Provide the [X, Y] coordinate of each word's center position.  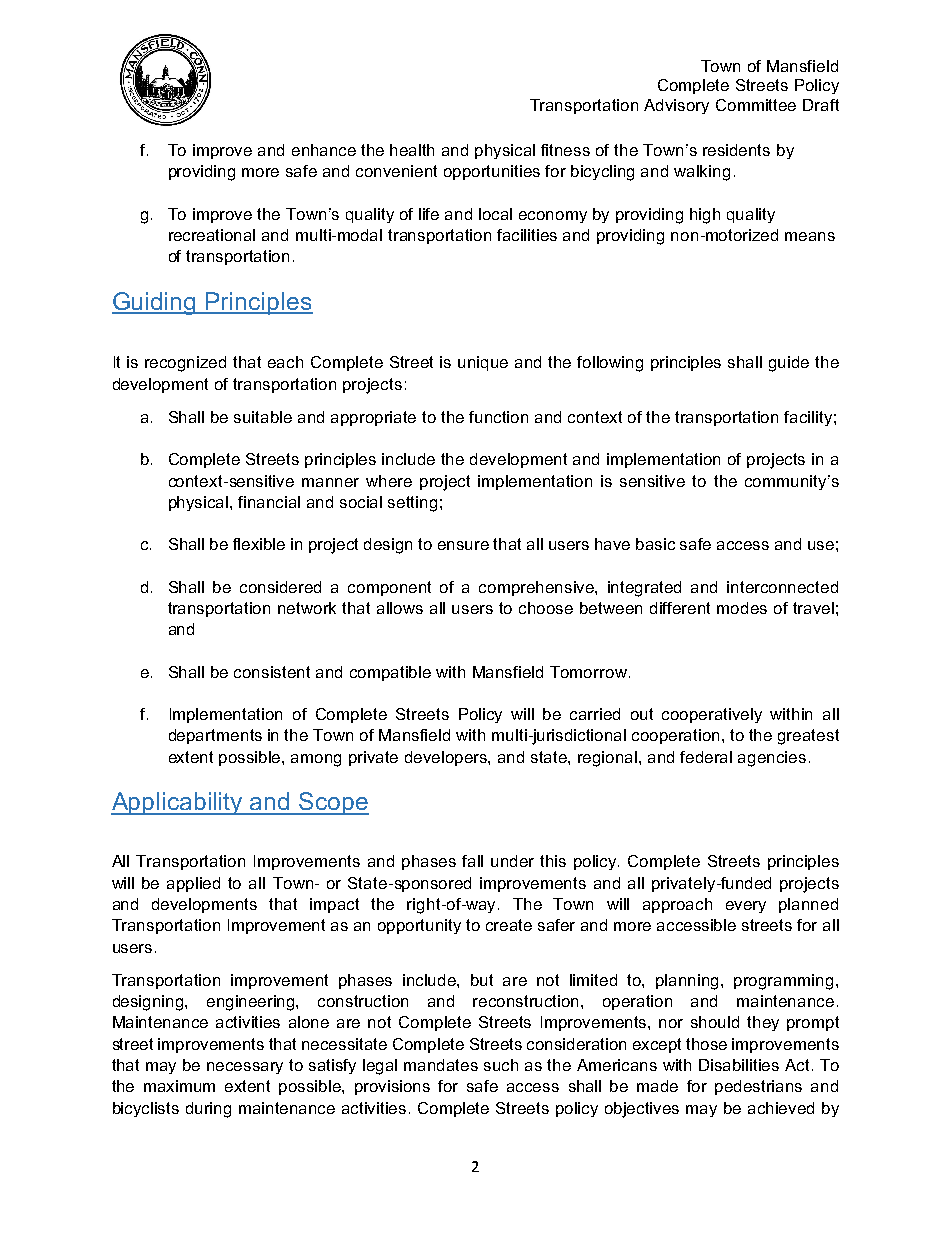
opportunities [492, 172]
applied [193, 884]
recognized [185, 364]
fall [472, 861]
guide [789, 364]
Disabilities [739, 1065]
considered [280, 587]
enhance [324, 150]
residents [736, 150]
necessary [245, 1068]
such [501, 1065]
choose [546, 608]
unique [483, 363]
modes [742, 608]
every [746, 907]
